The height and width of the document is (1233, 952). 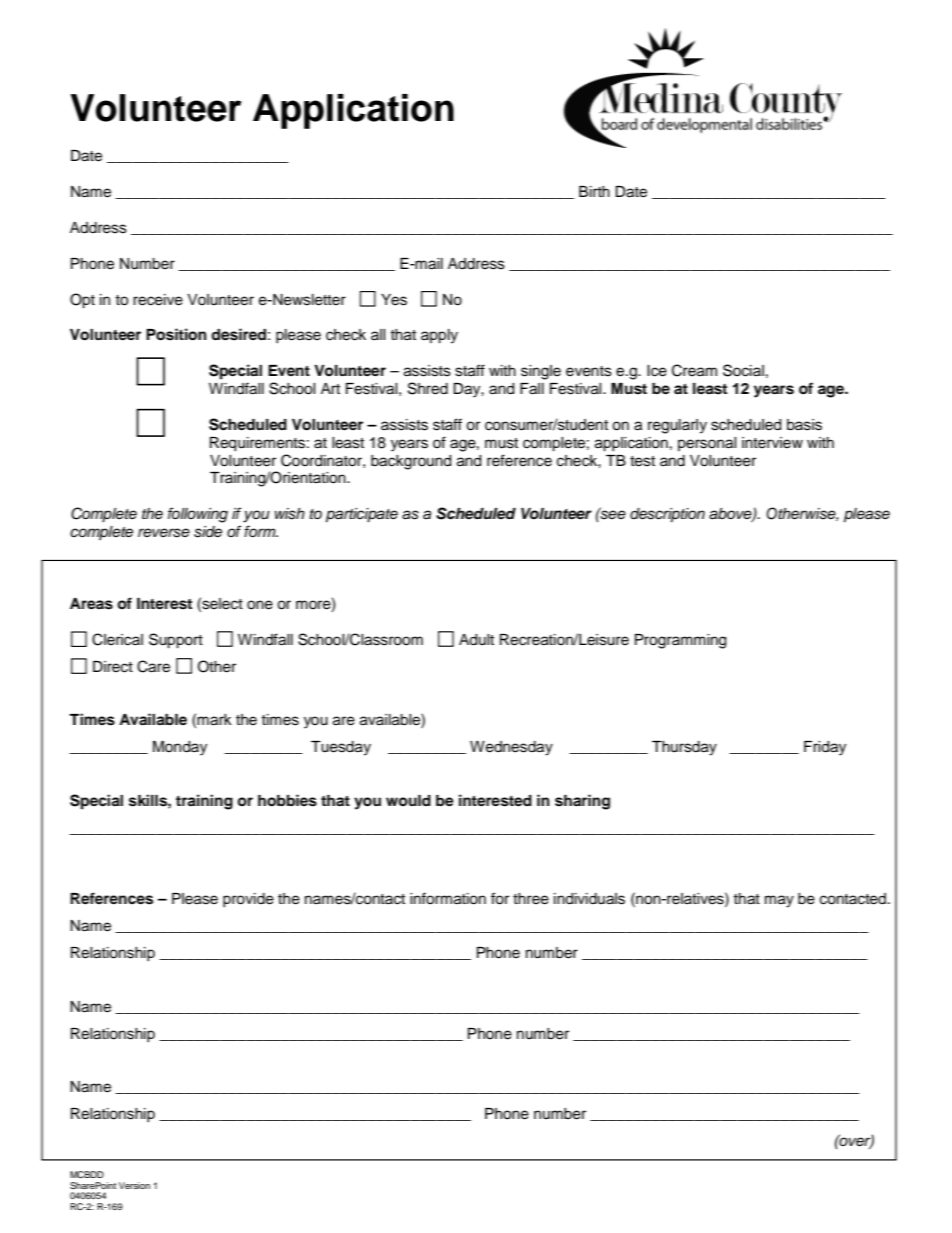 What do you see at coordinates (394, 300) in the document?
I see `Yes` at bounding box center [394, 300].
